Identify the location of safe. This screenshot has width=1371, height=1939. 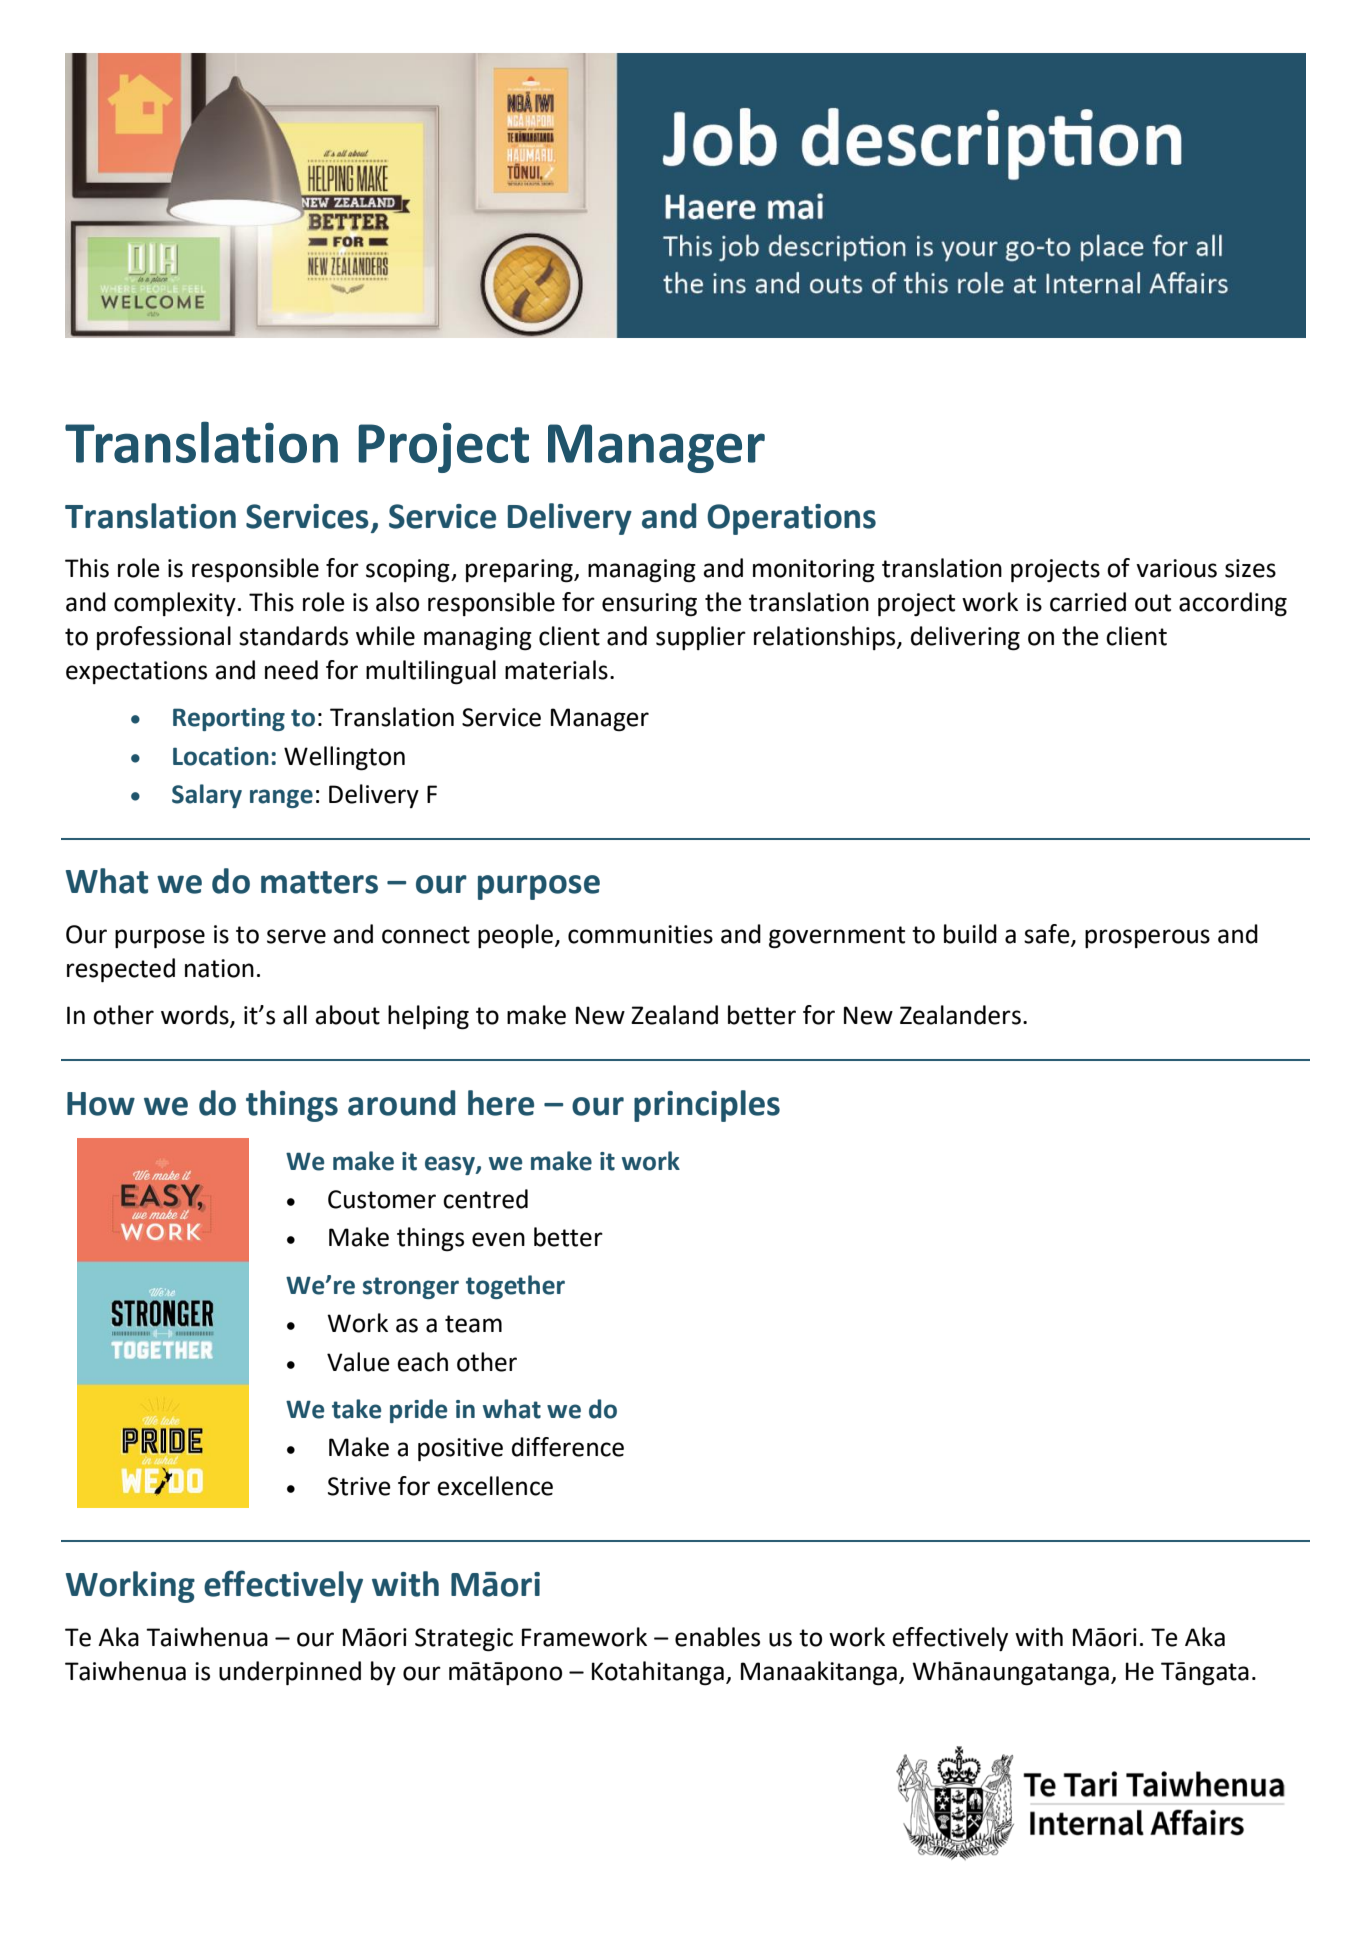
(1048, 935).
